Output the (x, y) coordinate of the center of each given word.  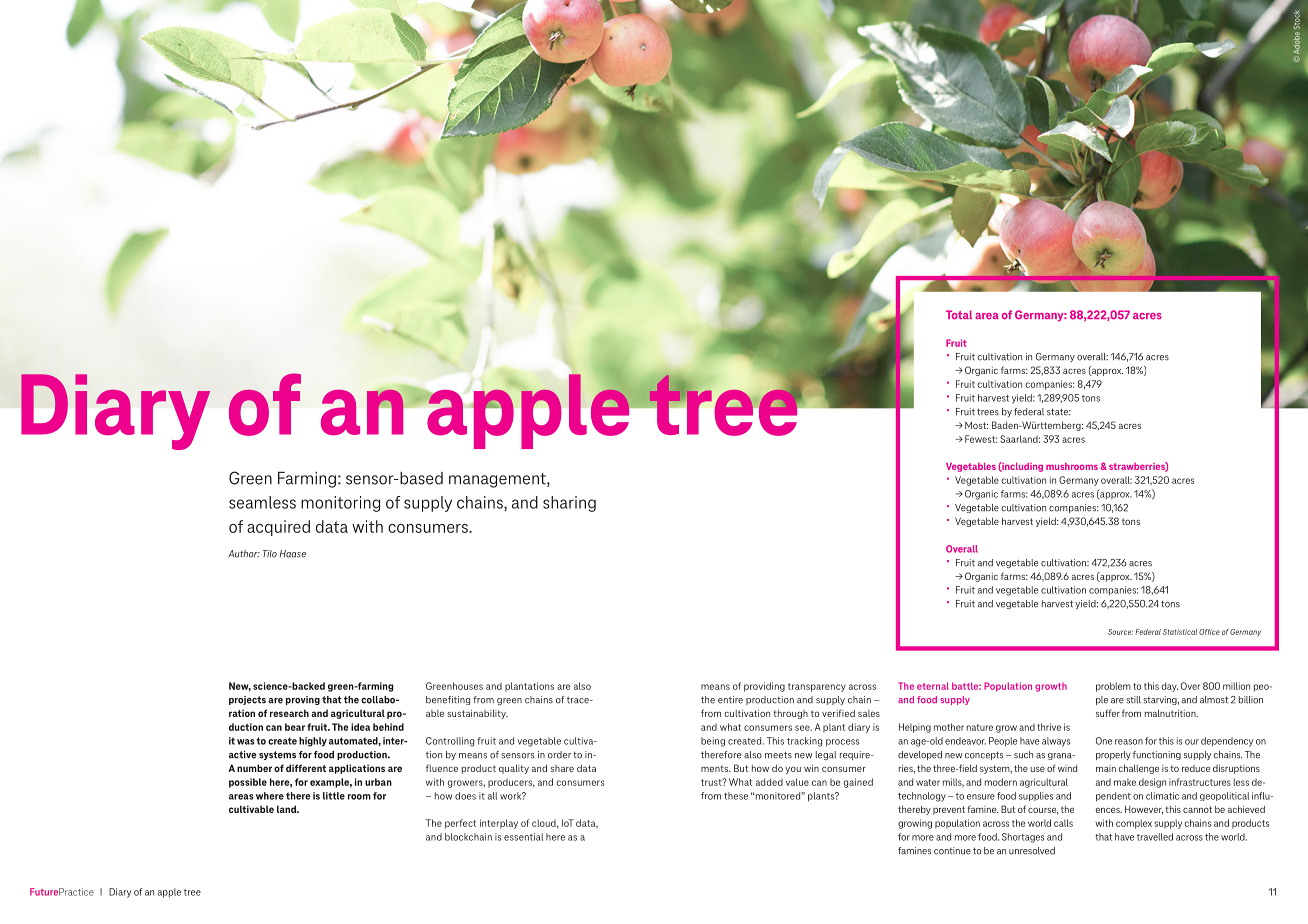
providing (764, 687)
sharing (569, 504)
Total (959, 315)
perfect (460, 824)
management (498, 480)
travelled (1155, 837)
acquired (278, 528)
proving (303, 700)
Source (1120, 632)
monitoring (340, 504)
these (736, 796)
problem (1113, 687)
